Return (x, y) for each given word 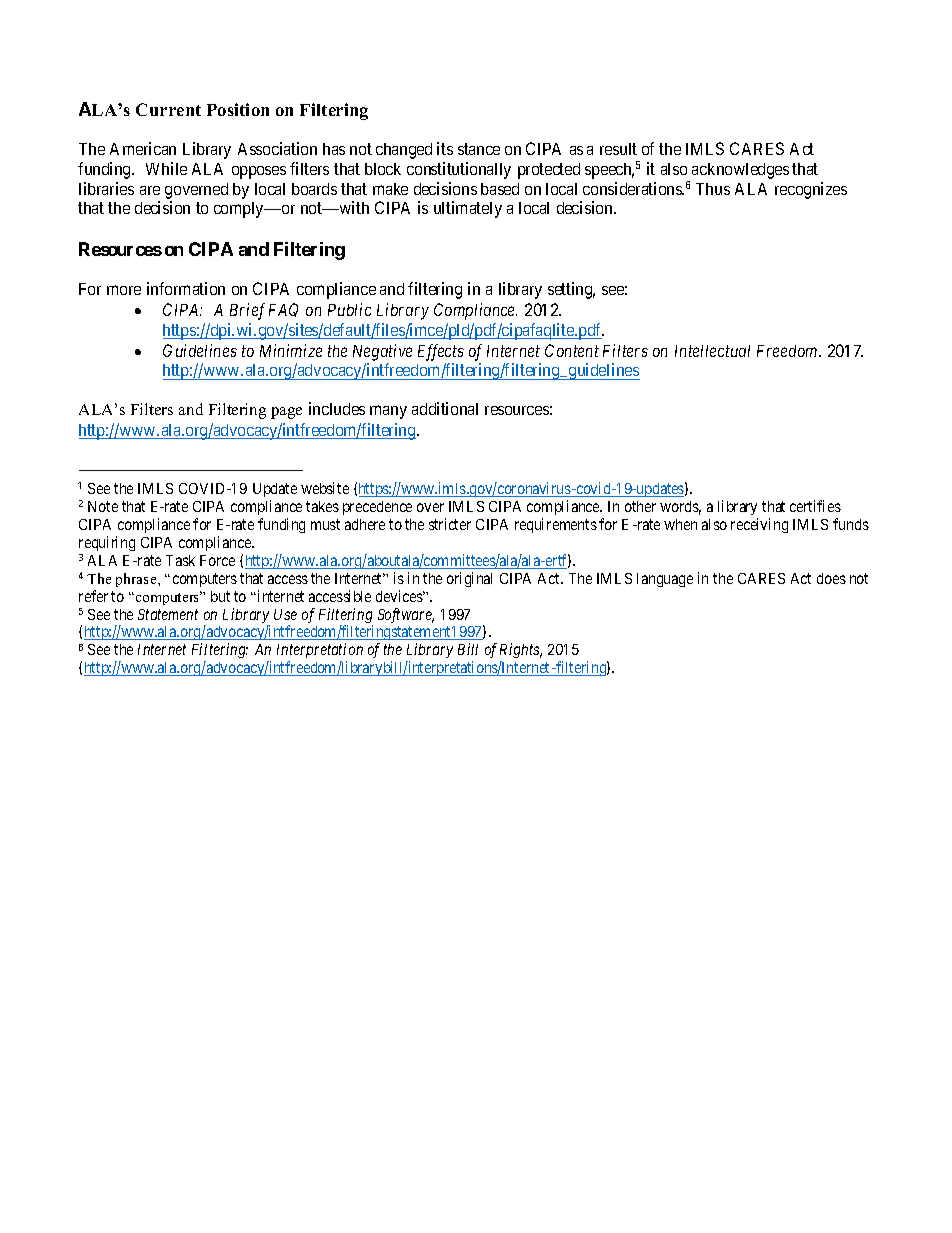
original (469, 579)
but (220, 596)
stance (479, 149)
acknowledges (740, 171)
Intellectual (712, 351)
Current (168, 109)
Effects (441, 354)
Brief (247, 311)
